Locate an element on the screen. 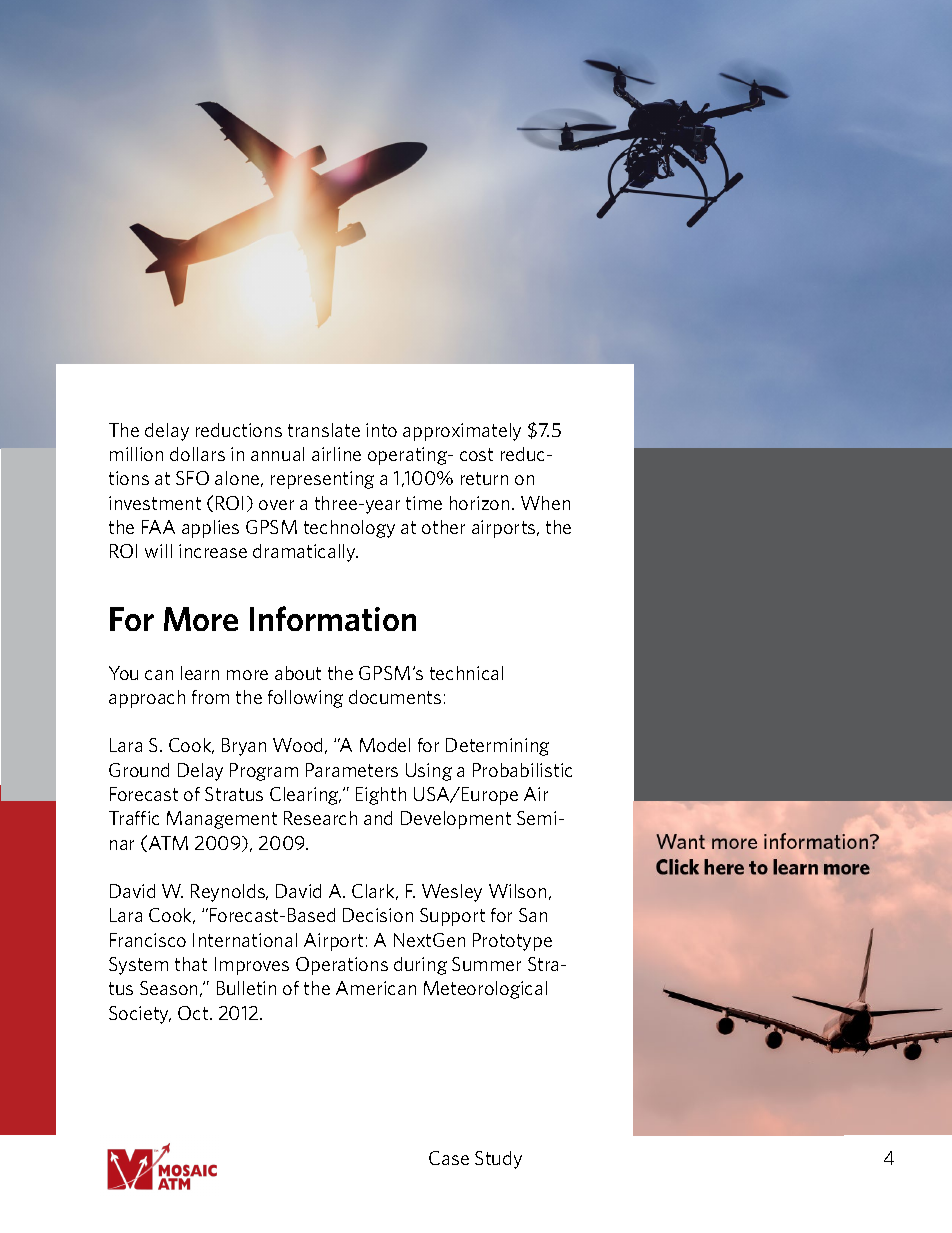  dollars is located at coordinates (197, 454).
